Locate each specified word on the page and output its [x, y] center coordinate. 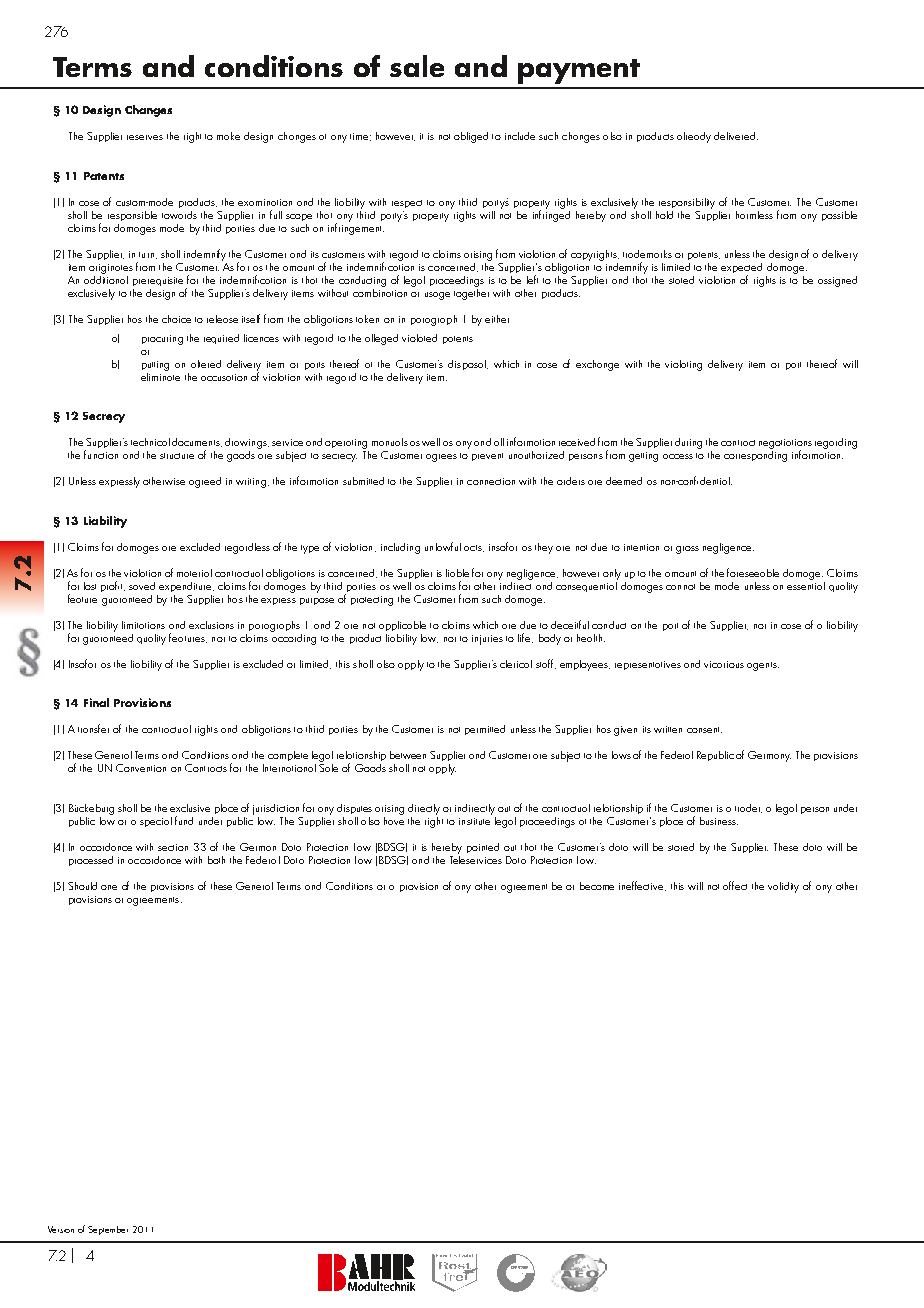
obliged [471, 137]
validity [783, 887]
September [108, 1230]
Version [61, 1229]
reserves [145, 137]
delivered [736, 136]
